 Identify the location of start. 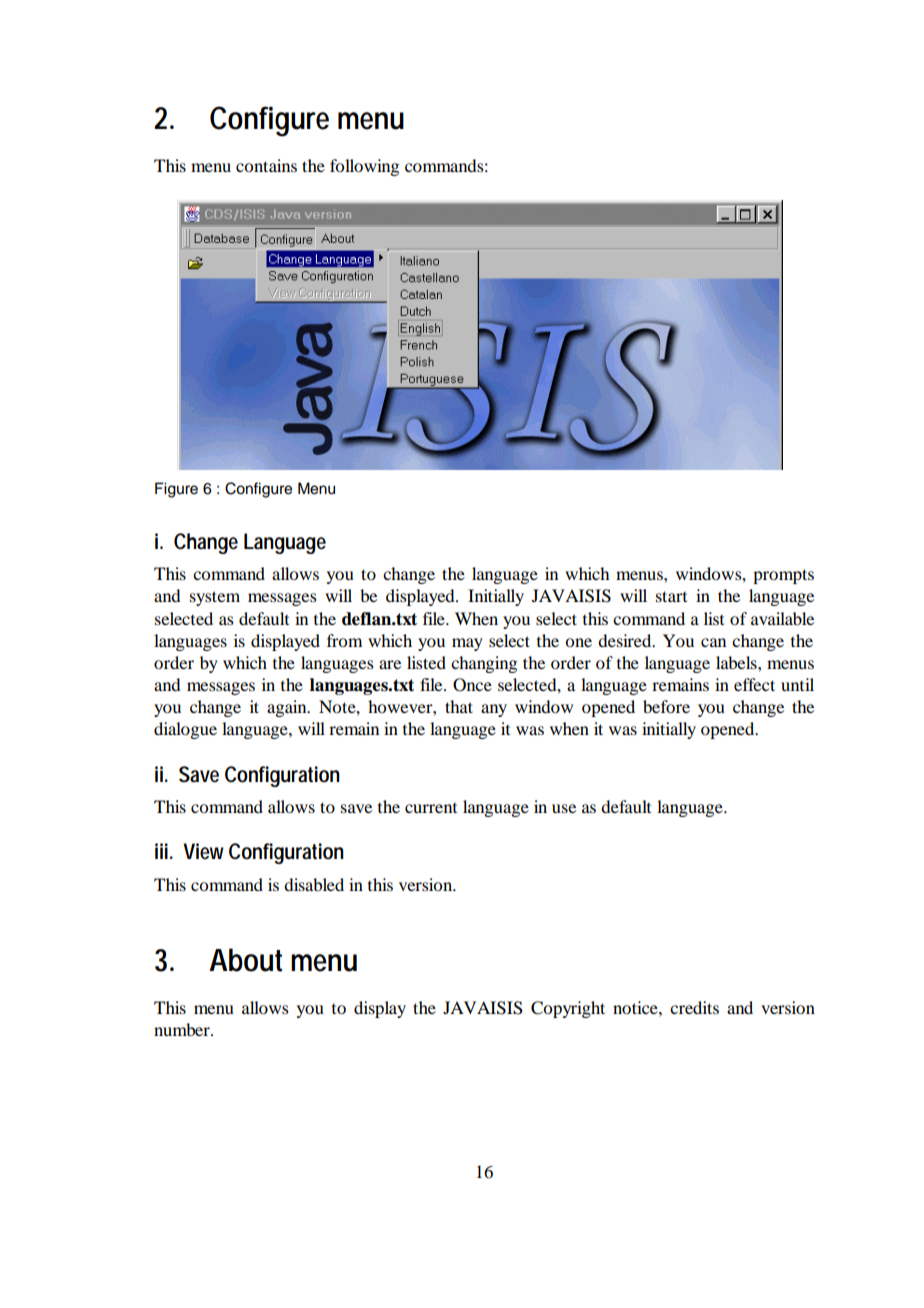
(671, 596).
